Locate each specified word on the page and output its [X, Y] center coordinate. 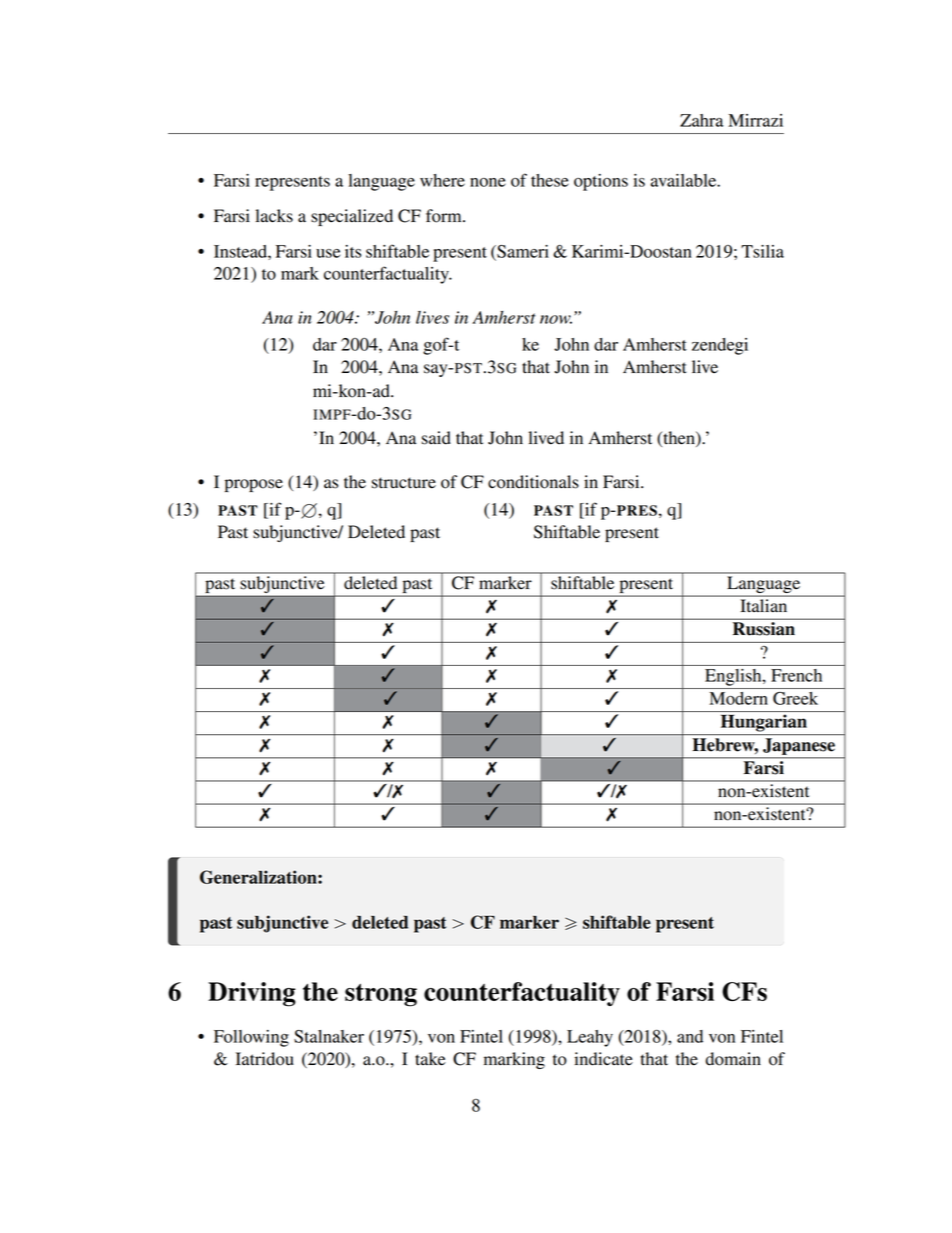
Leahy [590, 1038]
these [550, 180]
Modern [738, 698]
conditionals [533, 482]
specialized [352, 217]
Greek [795, 698]
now [556, 319]
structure [404, 483]
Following [251, 1038]
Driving [252, 994]
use [328, 253]
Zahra [701, 120]
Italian [764, 605]
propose [254, 485]
